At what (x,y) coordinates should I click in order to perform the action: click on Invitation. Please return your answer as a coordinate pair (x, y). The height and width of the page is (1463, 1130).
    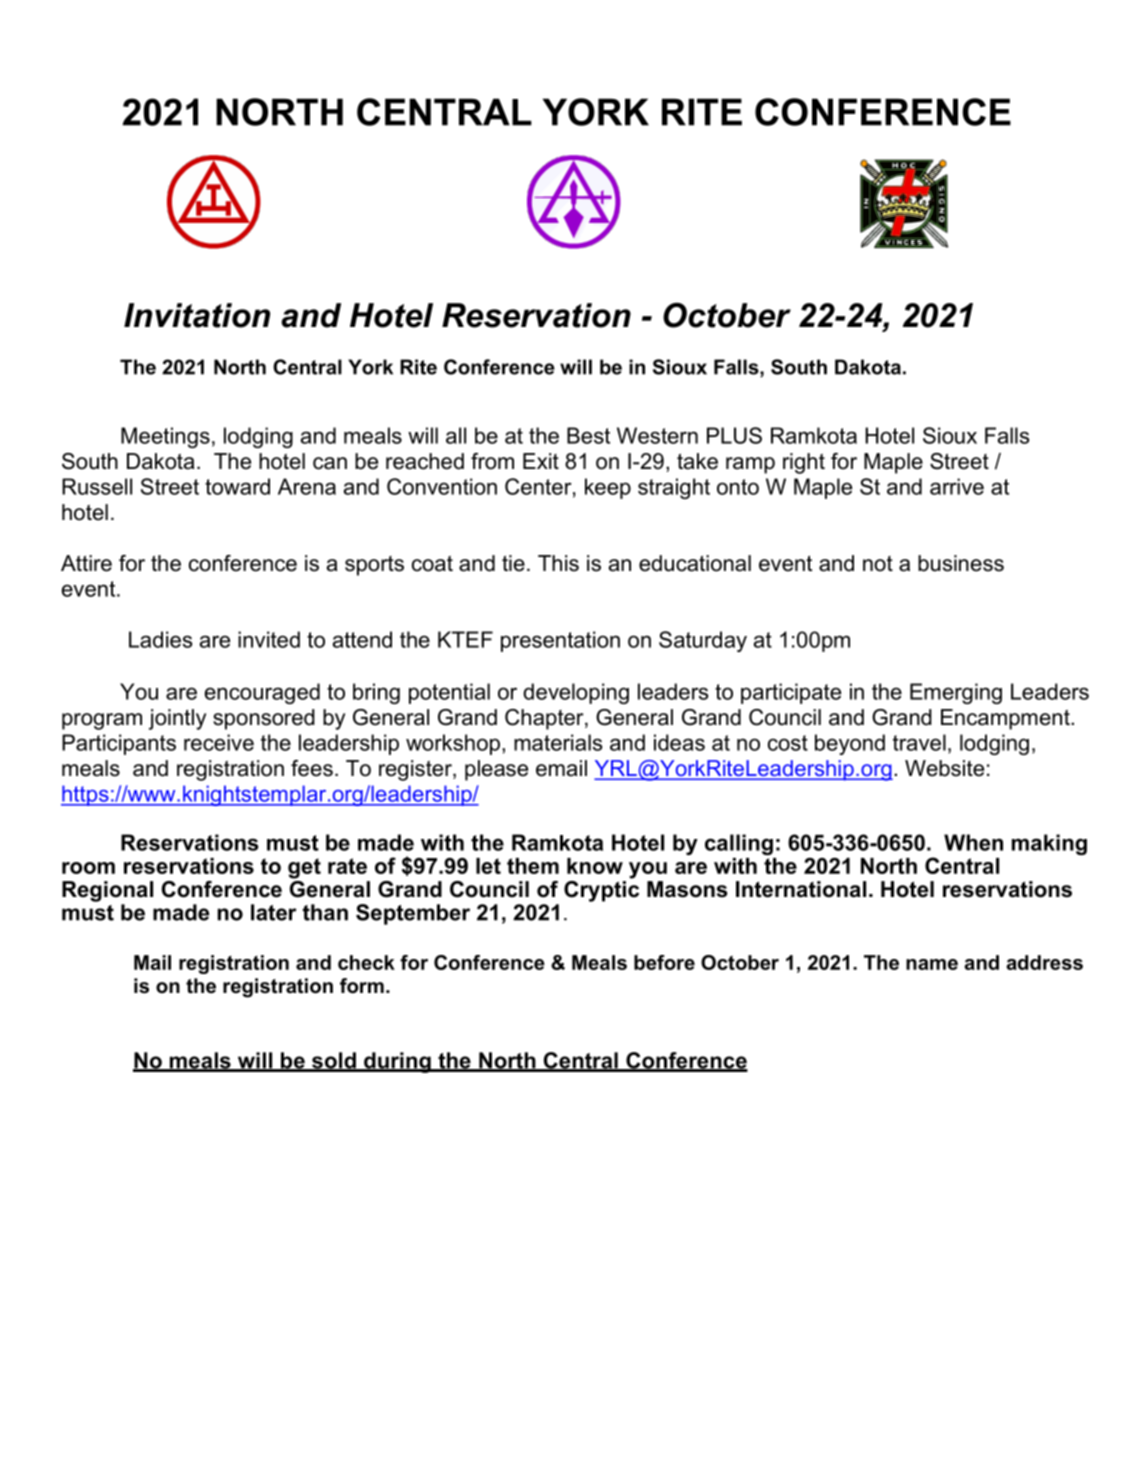
    Looking at the image, I should click on (197, 315).
